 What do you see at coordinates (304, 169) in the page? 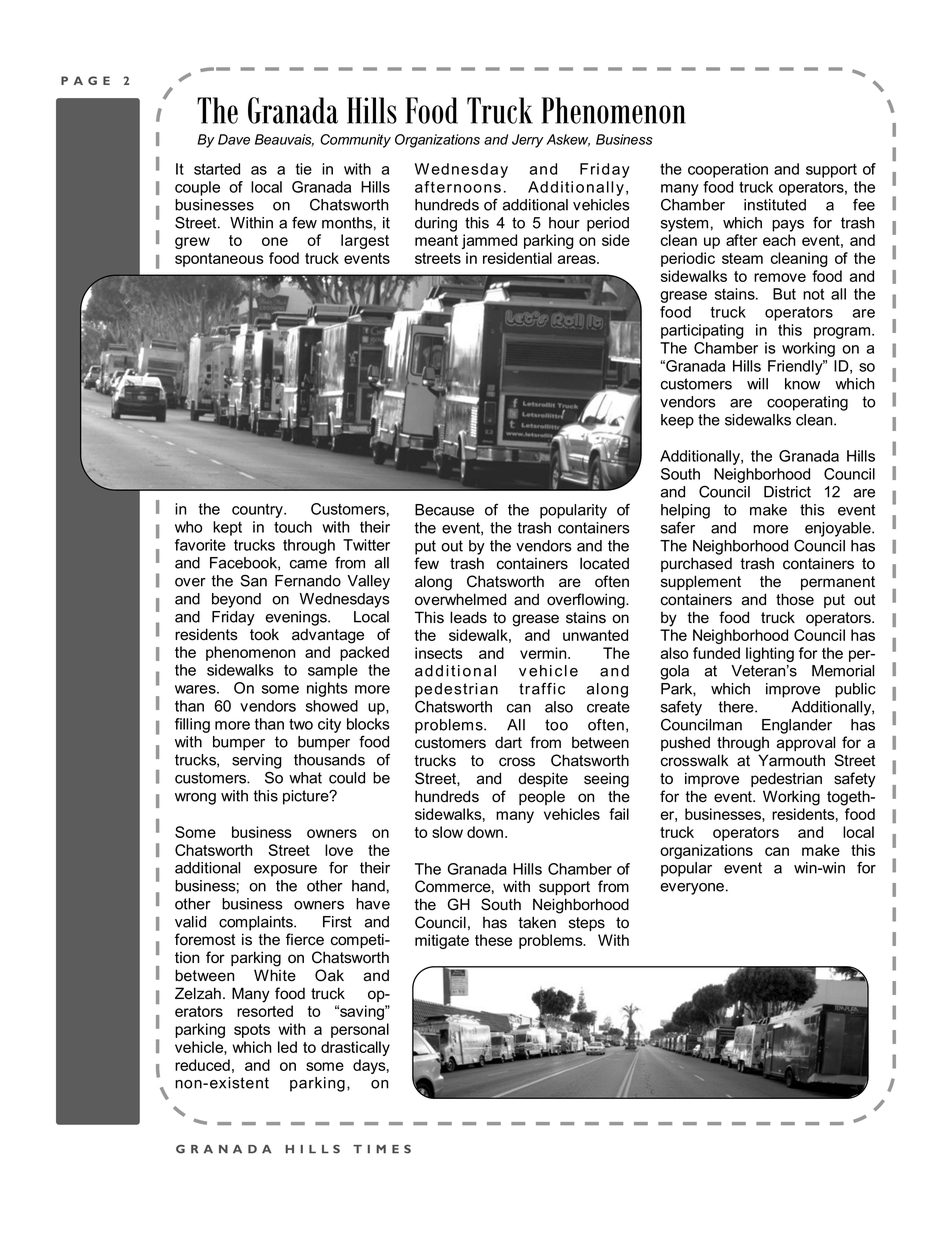
I see `tie` at bounding box center [304, 169].
